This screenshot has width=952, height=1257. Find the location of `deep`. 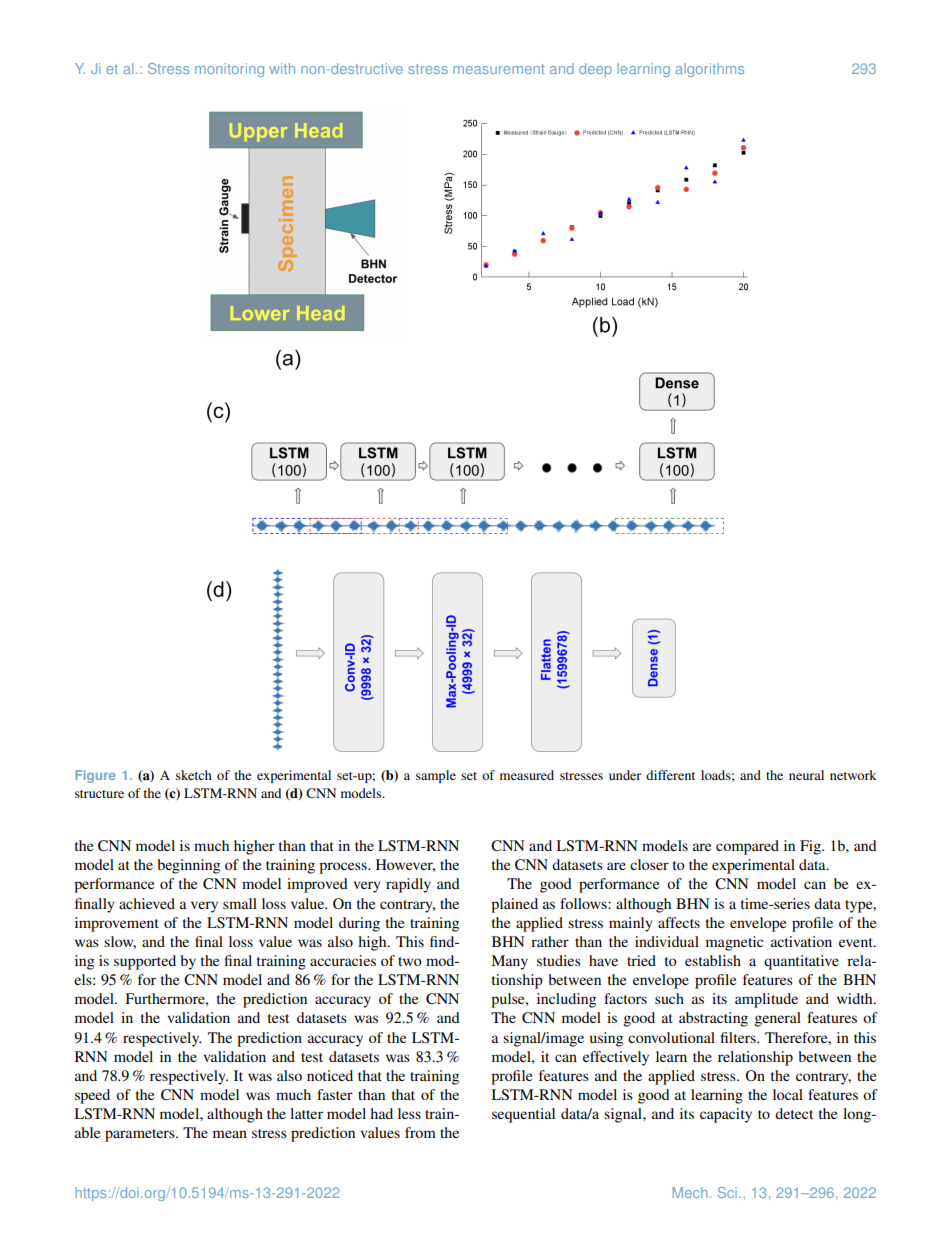

deep is located at coordinates (595, 70).
